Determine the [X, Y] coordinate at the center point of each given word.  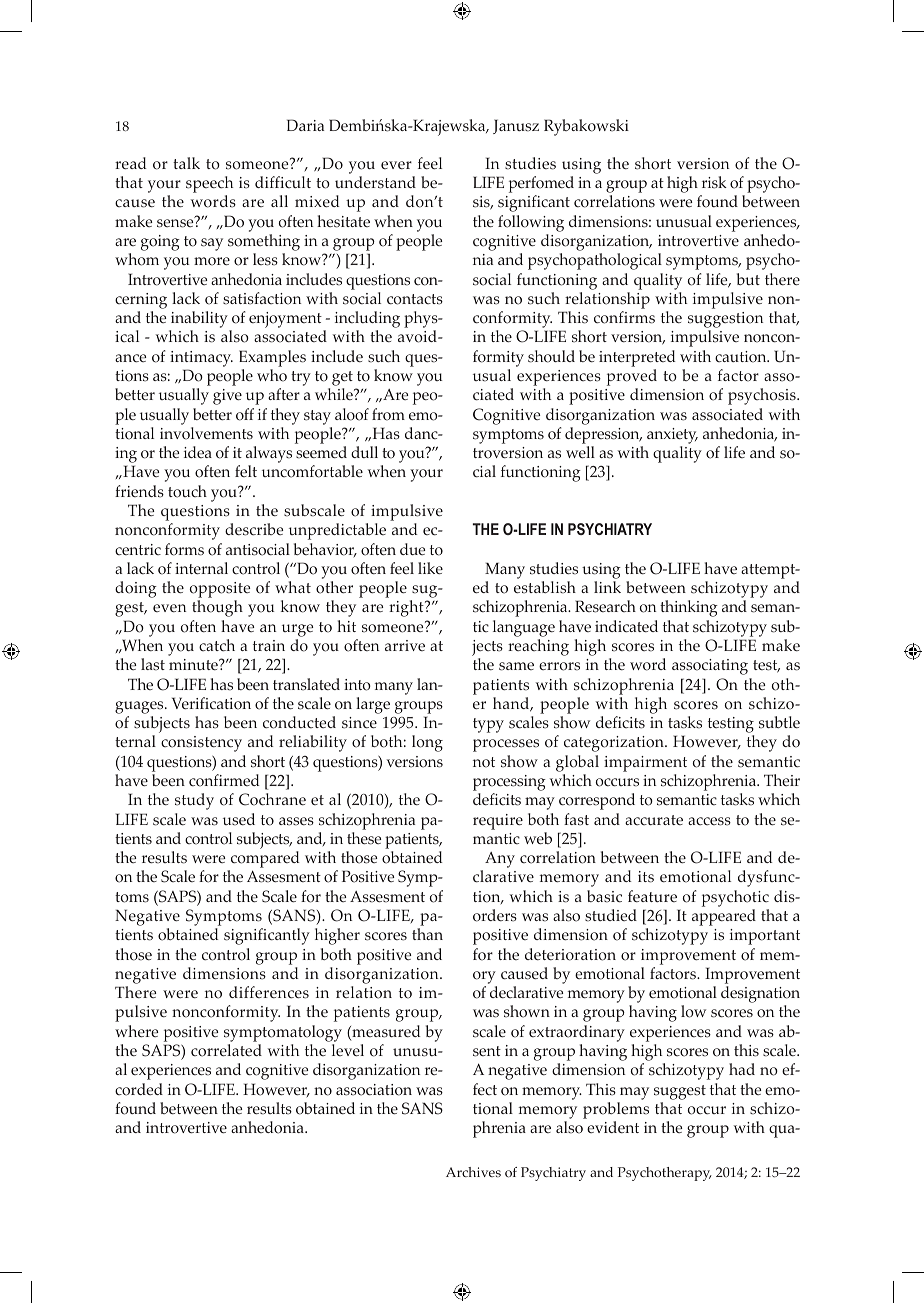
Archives [473, 1172]
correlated [226, 1050]
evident [613, 1127]
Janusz [516, 126]
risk [714, 182]
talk [186, 163]
